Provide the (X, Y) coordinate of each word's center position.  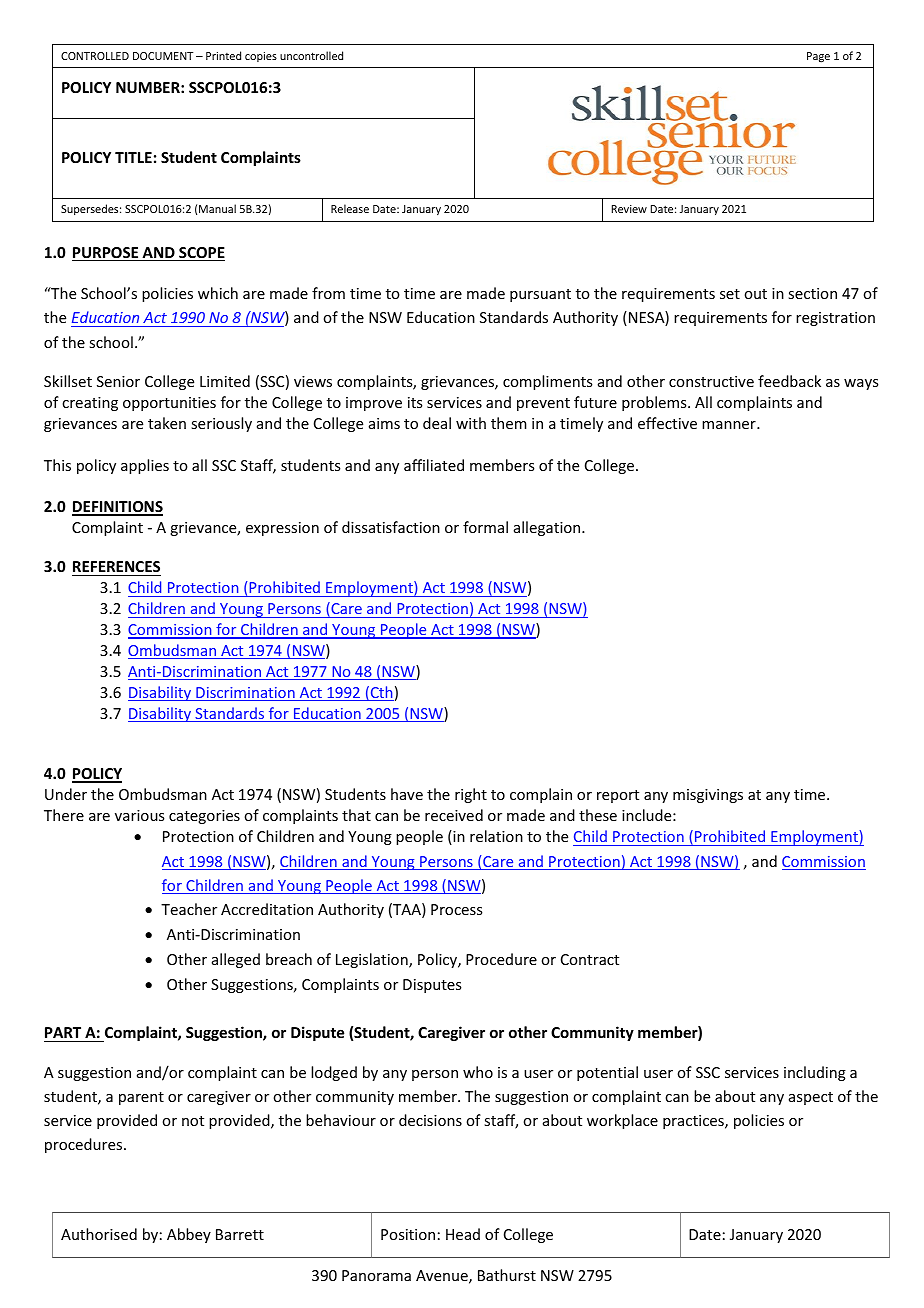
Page (818, 57)
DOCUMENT (163, 56)
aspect (811, 1098)
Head (463, 1234)
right (471, 795)
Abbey (189, 1235)
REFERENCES (116, 568)
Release (350, 208)
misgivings (708, 796)
